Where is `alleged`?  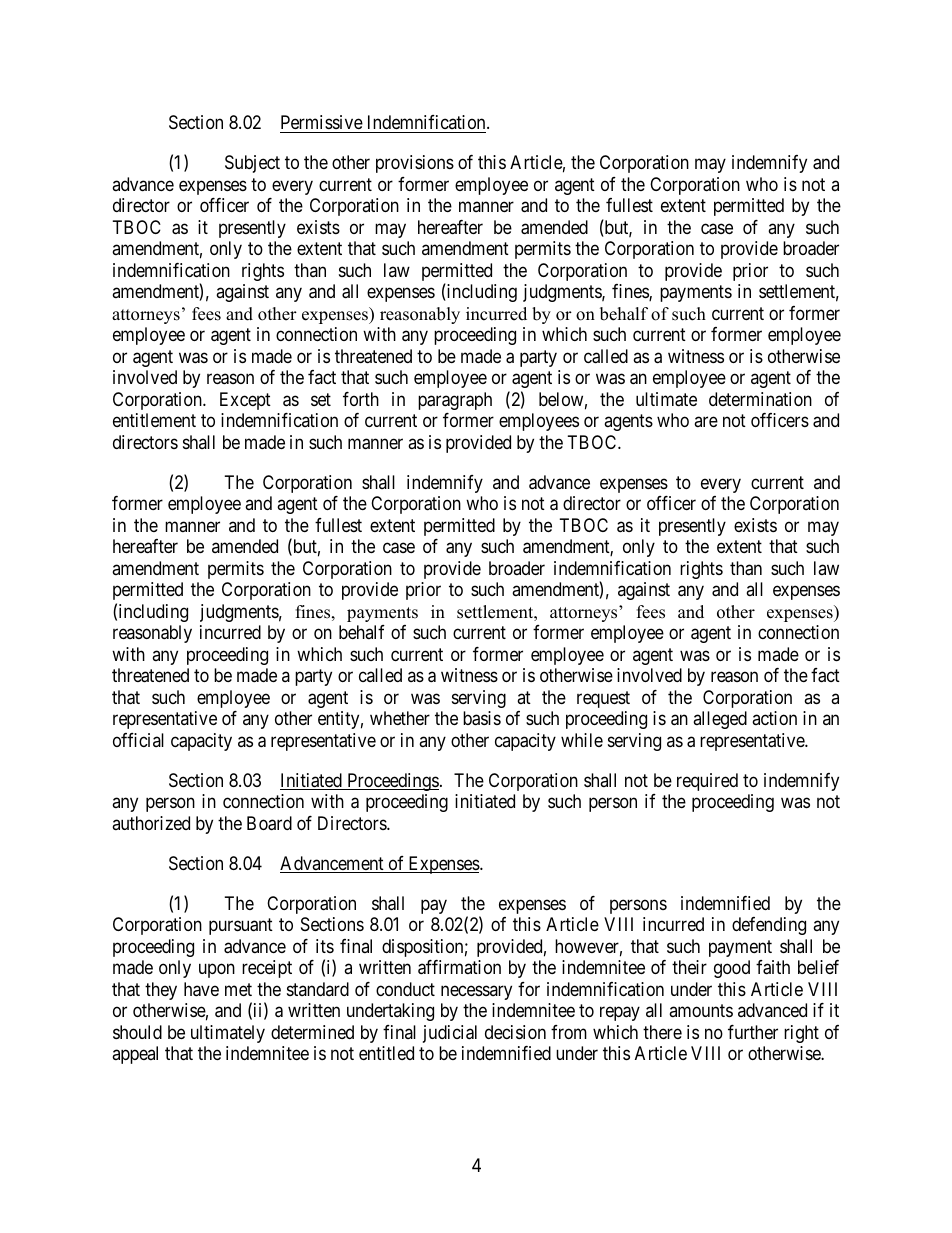
alleged is located at coordinates (720, 720).
